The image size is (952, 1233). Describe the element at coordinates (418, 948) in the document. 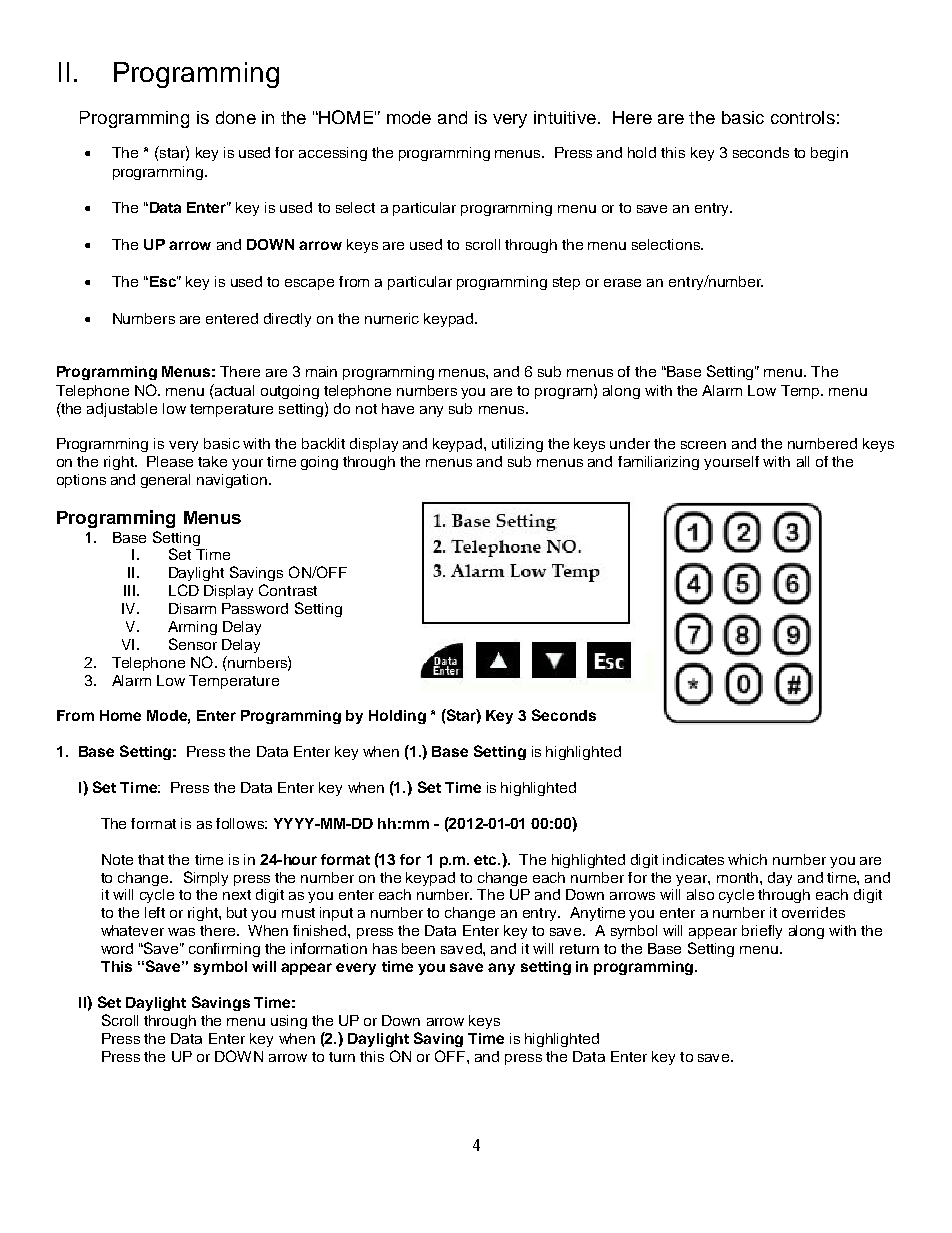

I see `been` at that location.
